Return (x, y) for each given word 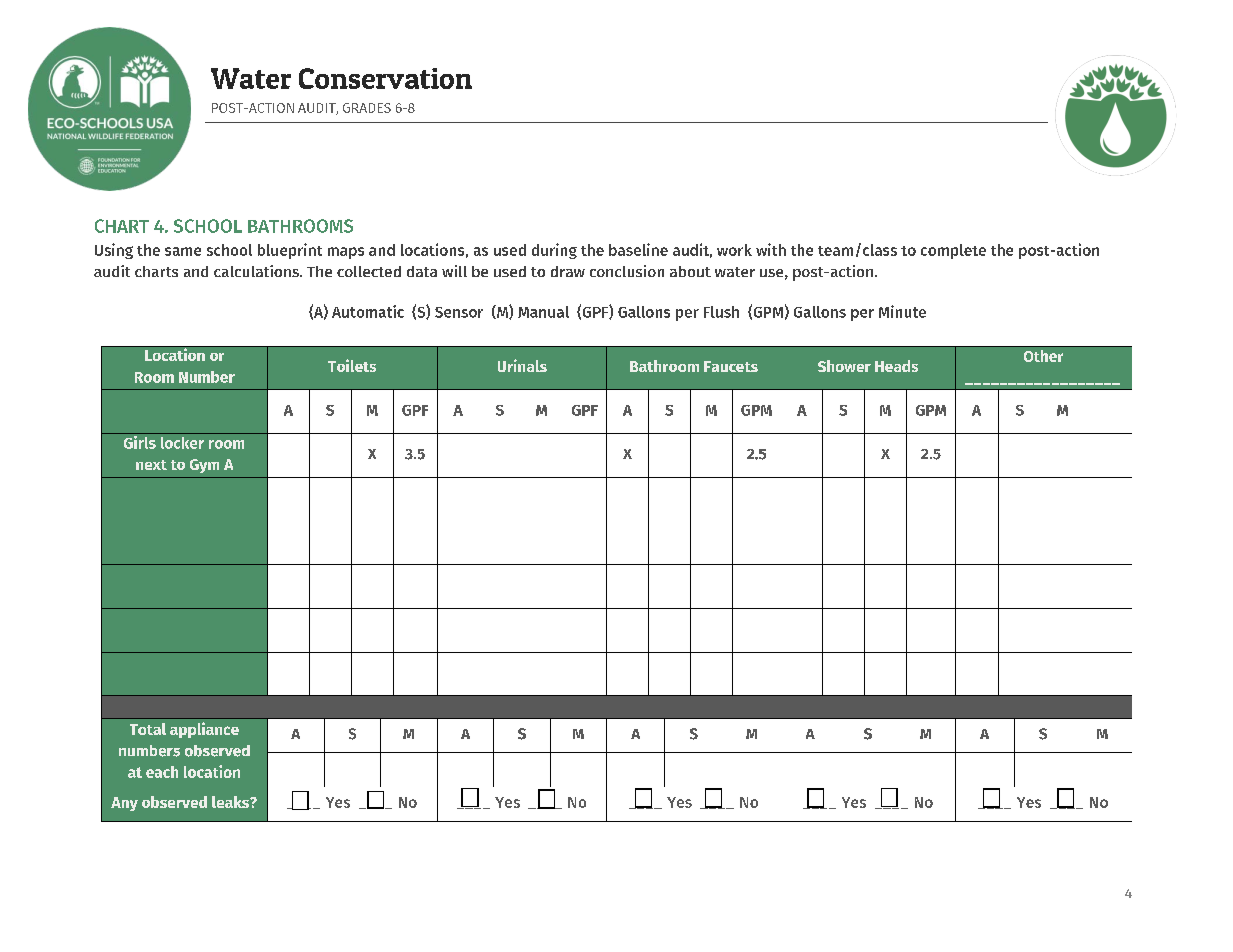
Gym (204, 466)
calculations (257, 271)
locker (182, 443)
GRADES (367, 108)
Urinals (522, 365)
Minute (902, 311)
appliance (204, 730)
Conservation (385, 78)
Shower (844, 366)
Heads (896, 366)
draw (568, 271)
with (771, 249)
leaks (231, 802)
